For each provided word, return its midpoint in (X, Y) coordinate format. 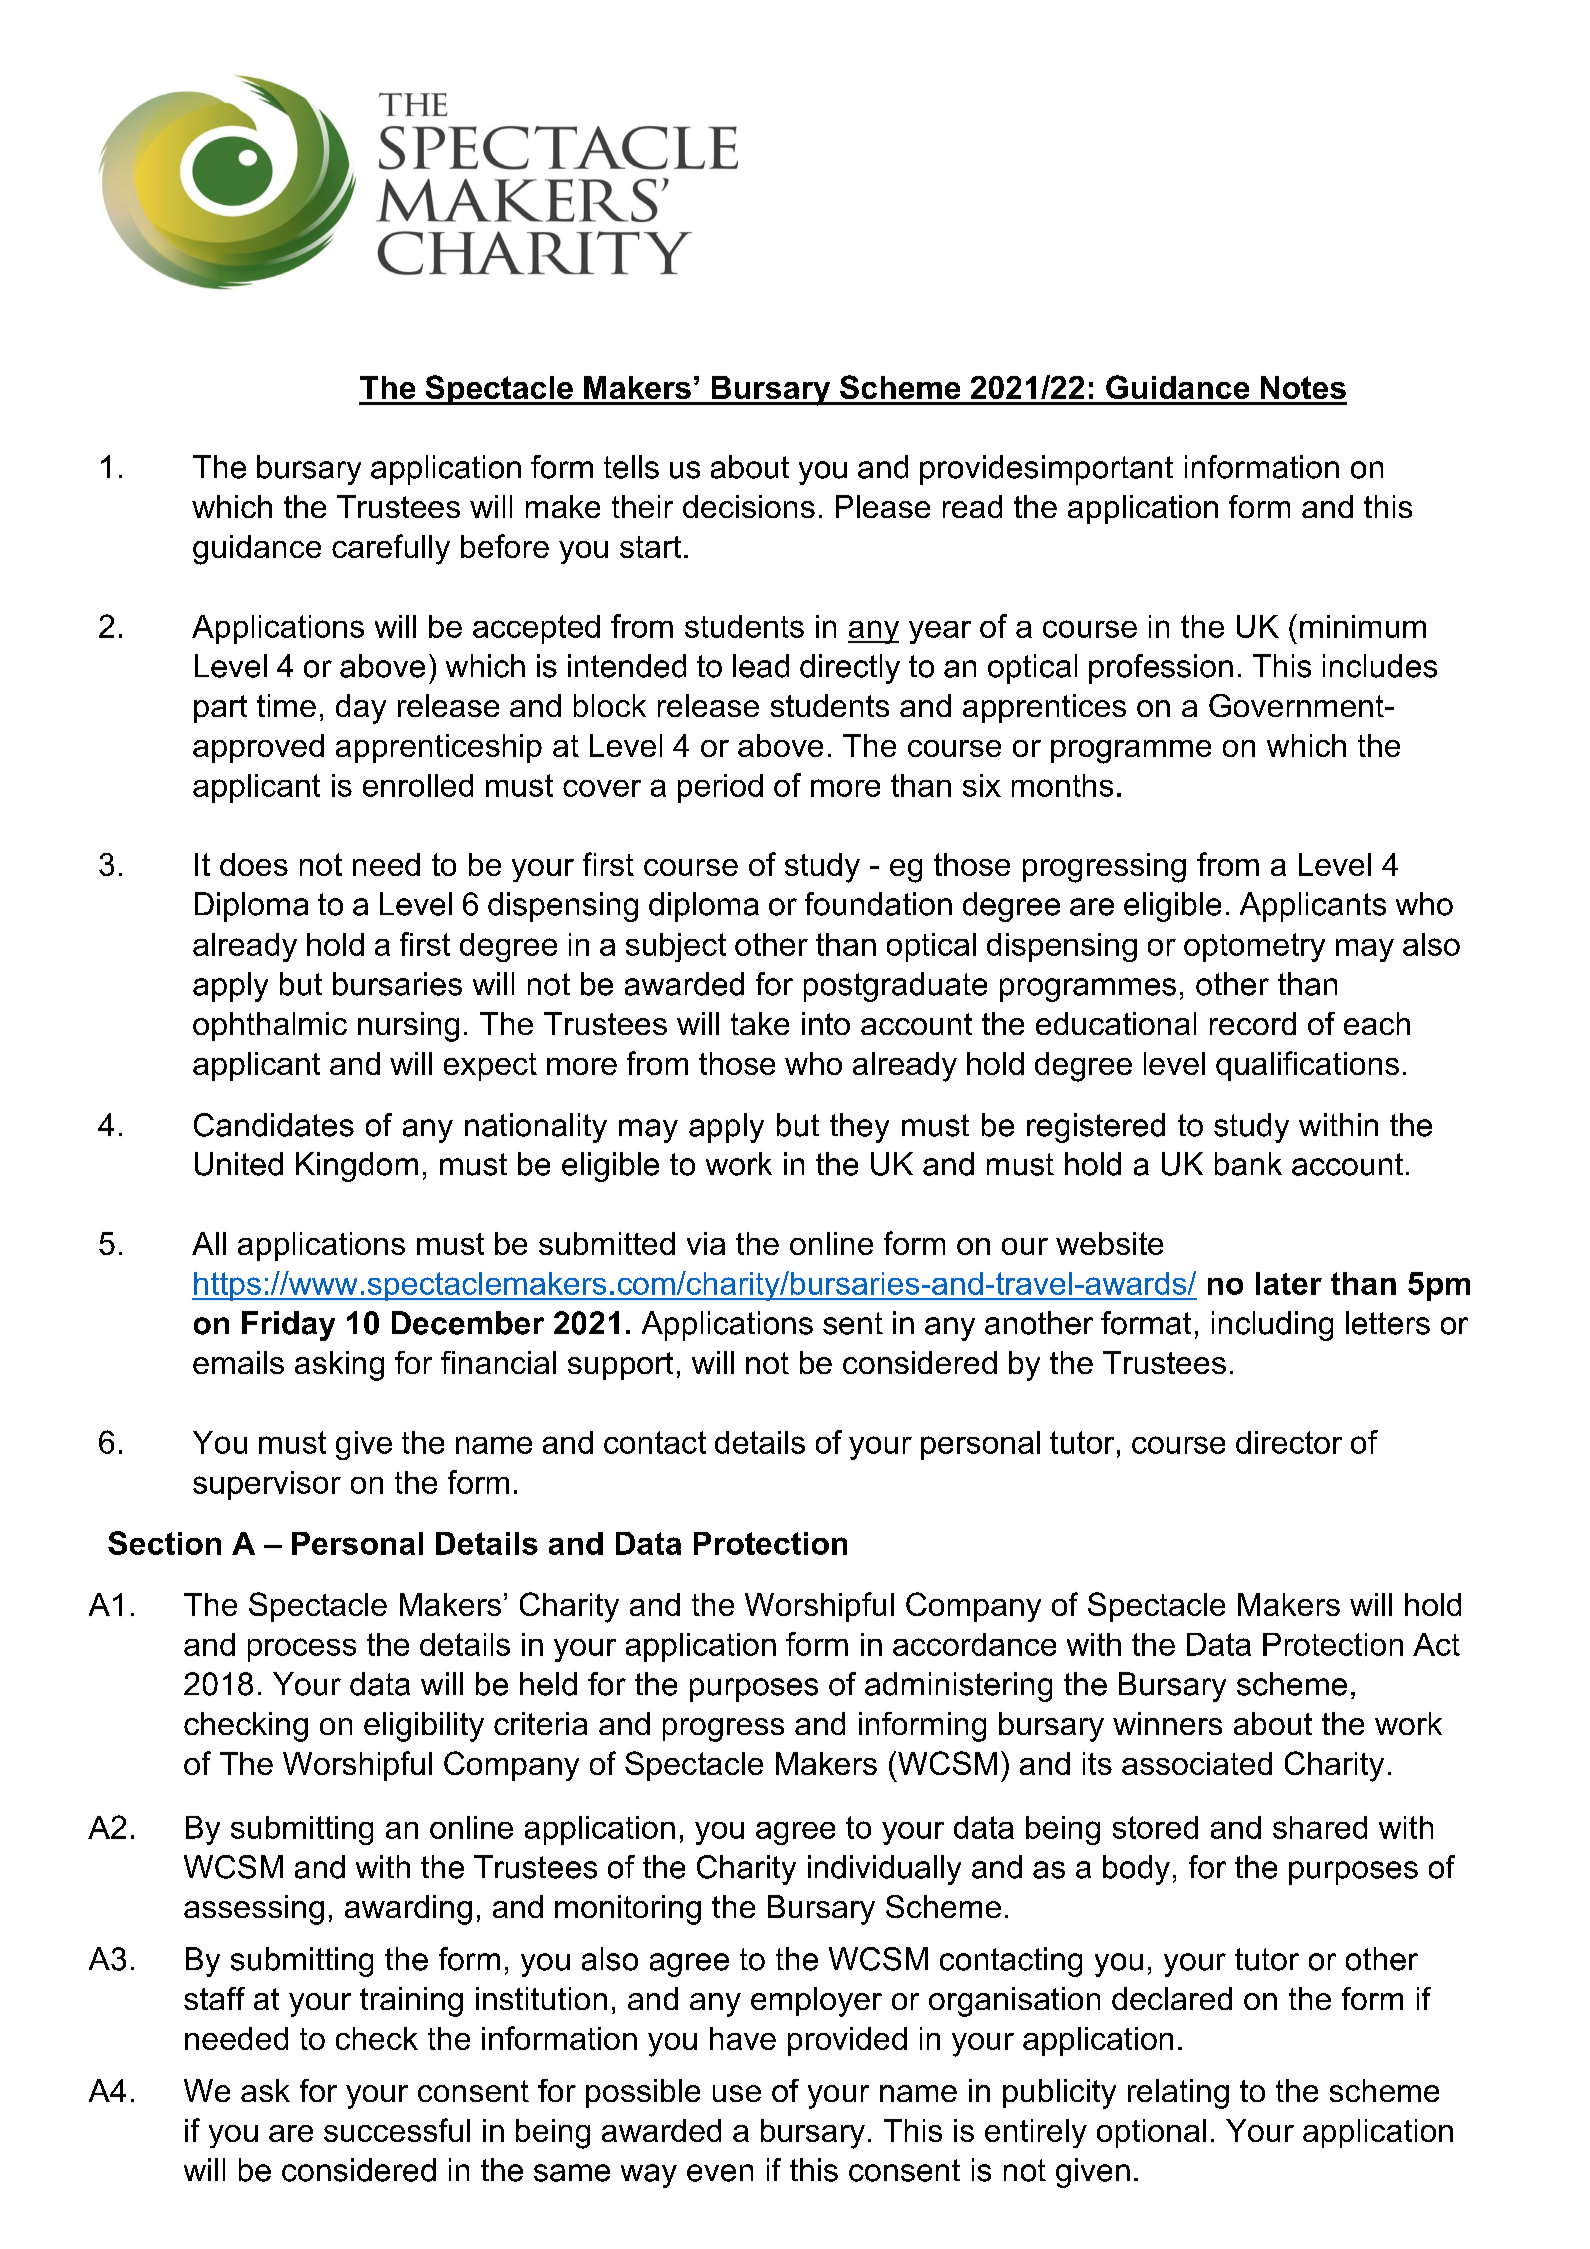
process (302, 1650)
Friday (288, 1326)
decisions (749, 506)
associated (1197, 1763)
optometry (1254, 947)
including (1272, 1326)
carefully (391, 549)
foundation (878, 904)
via (706, 1243)
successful (397, 2130)
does (254, 864)
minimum (1363, 626)
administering (958, 1687)
